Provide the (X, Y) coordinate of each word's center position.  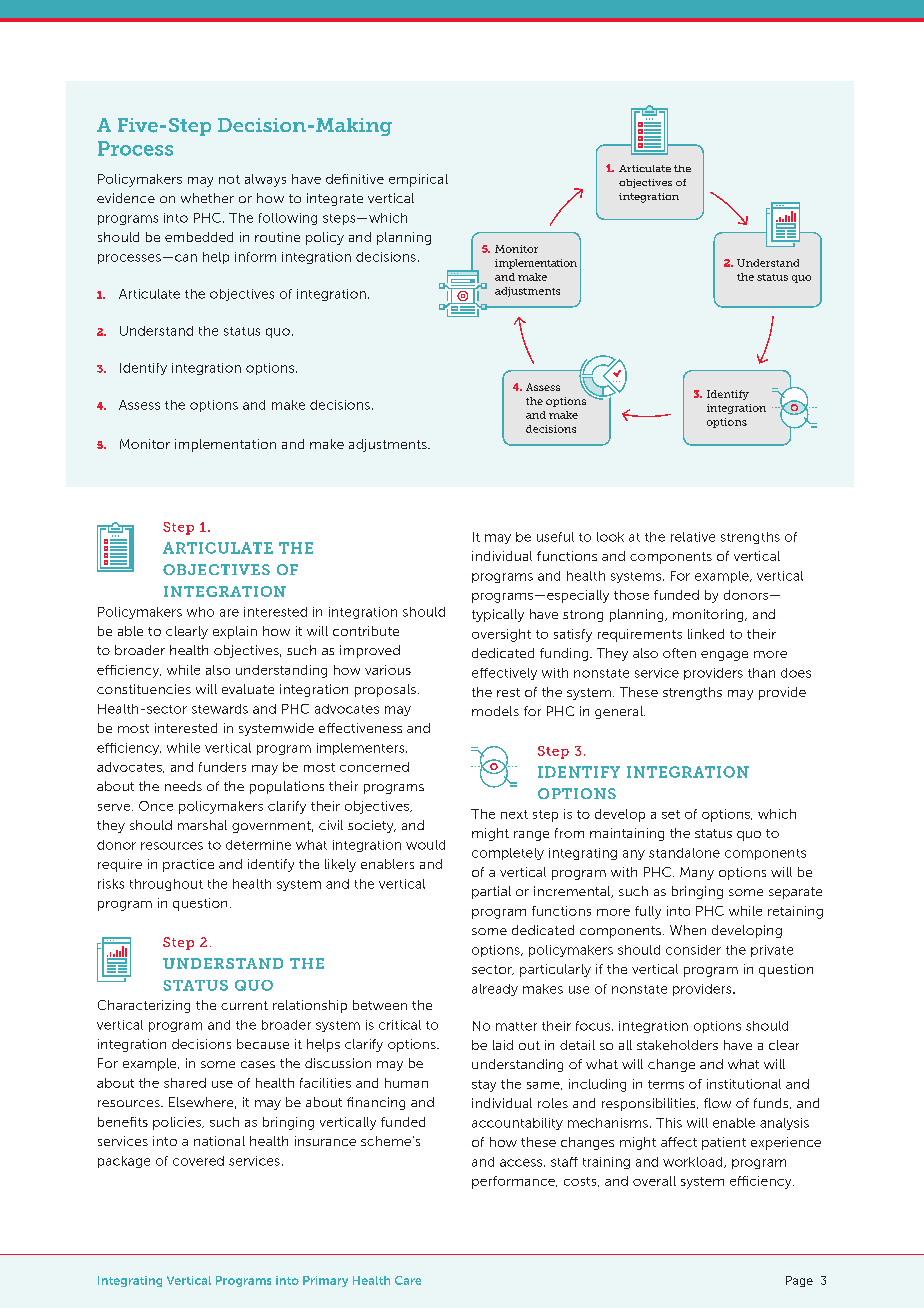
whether (207, 198)
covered (198, 1161)
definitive (355, 179)
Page (799, 1281)
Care (408, 1280)
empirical (418, 180)
